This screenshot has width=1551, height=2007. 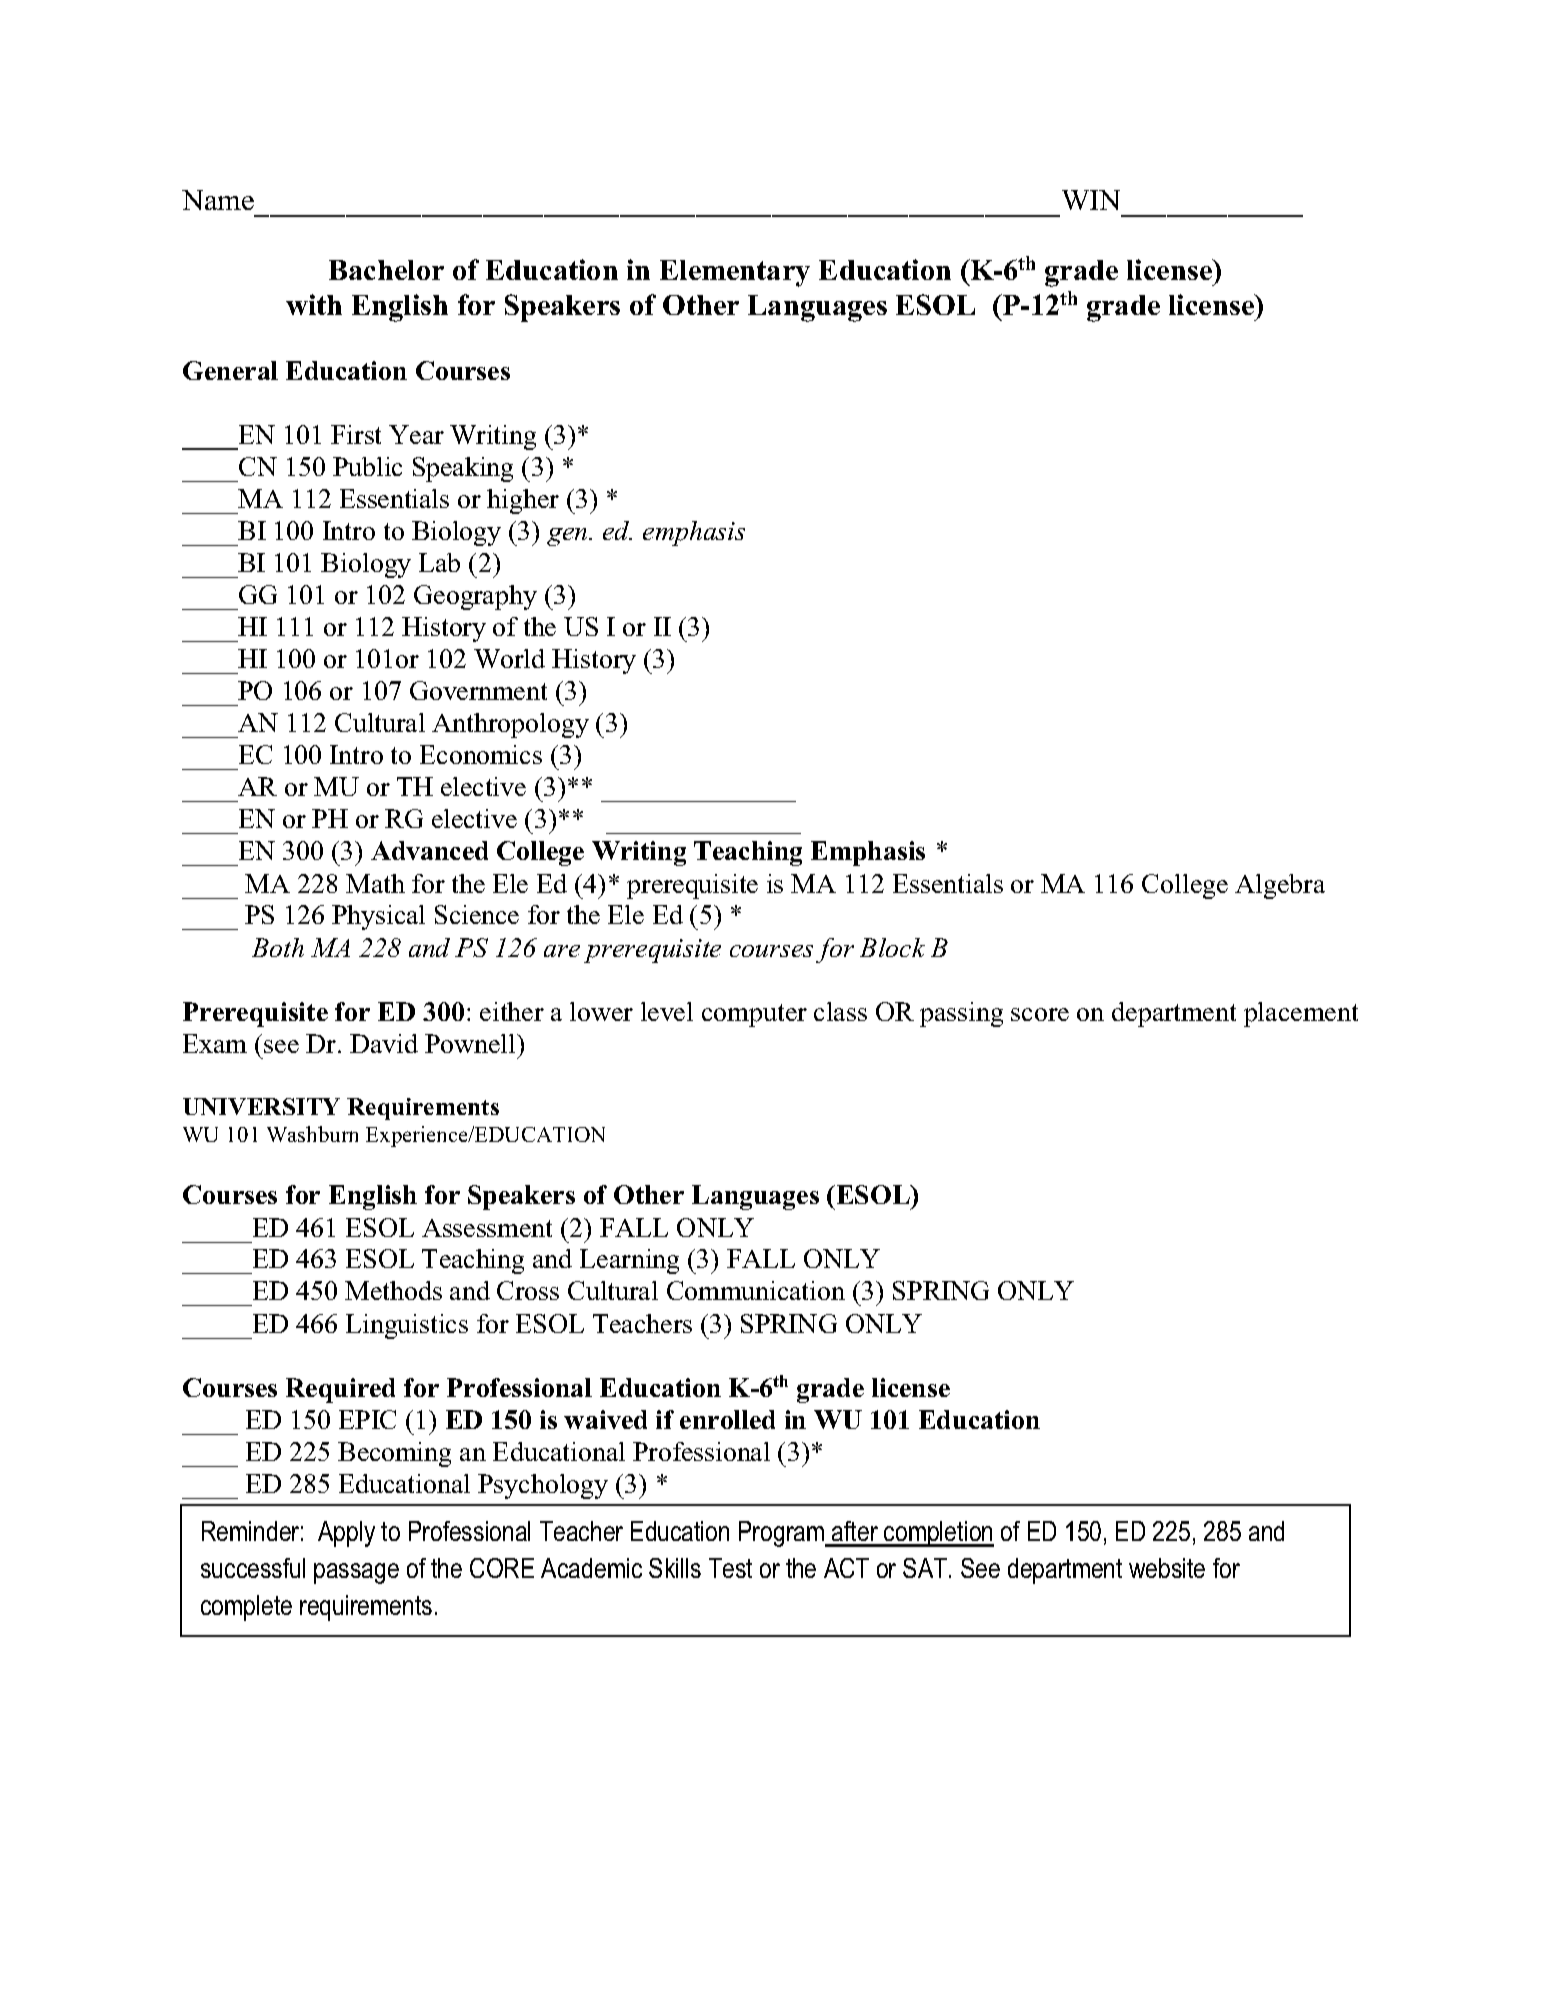 I want to click on placement, so click(x=1301, y=1014).
